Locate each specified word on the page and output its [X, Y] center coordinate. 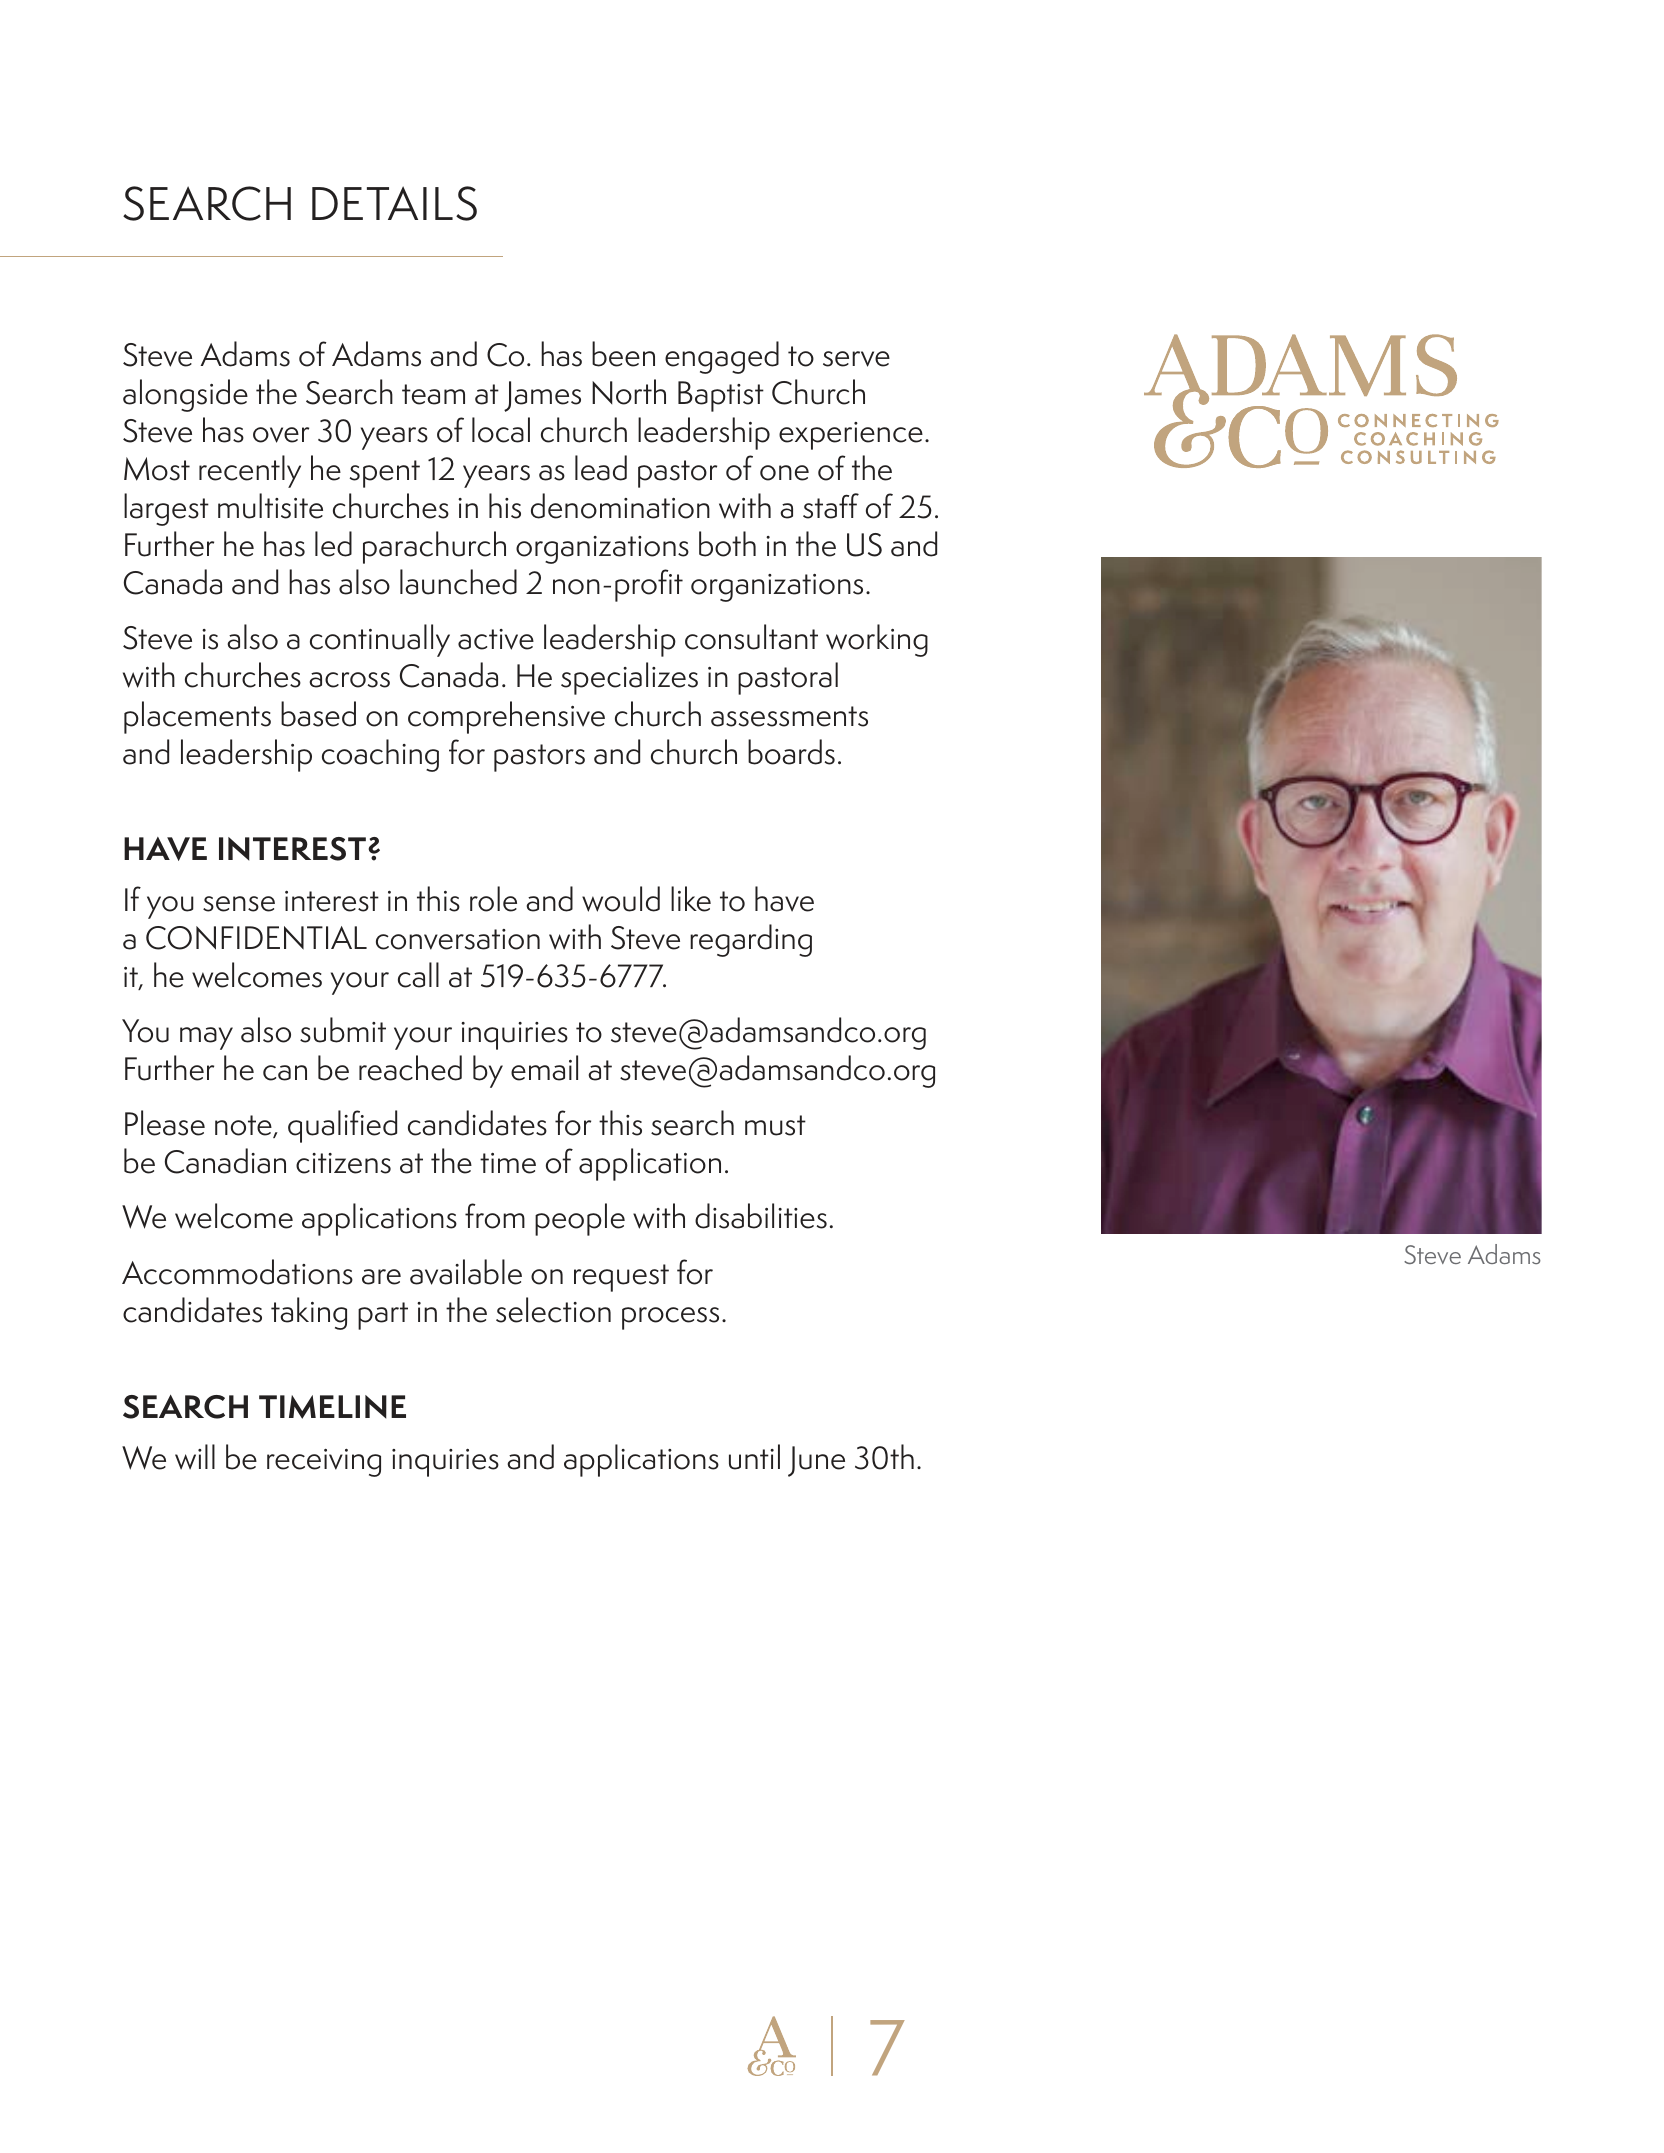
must [775, 1125]
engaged [722, 357]
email [544, 1068]
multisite [270, 506]
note [244, 1126]
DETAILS [394, 203]
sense [239, 904]
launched [458, 582]
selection [553, 1310]
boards [791, 752]
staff [831, 506]
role [493, 899]
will [195, 1457]
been [623, 354]
